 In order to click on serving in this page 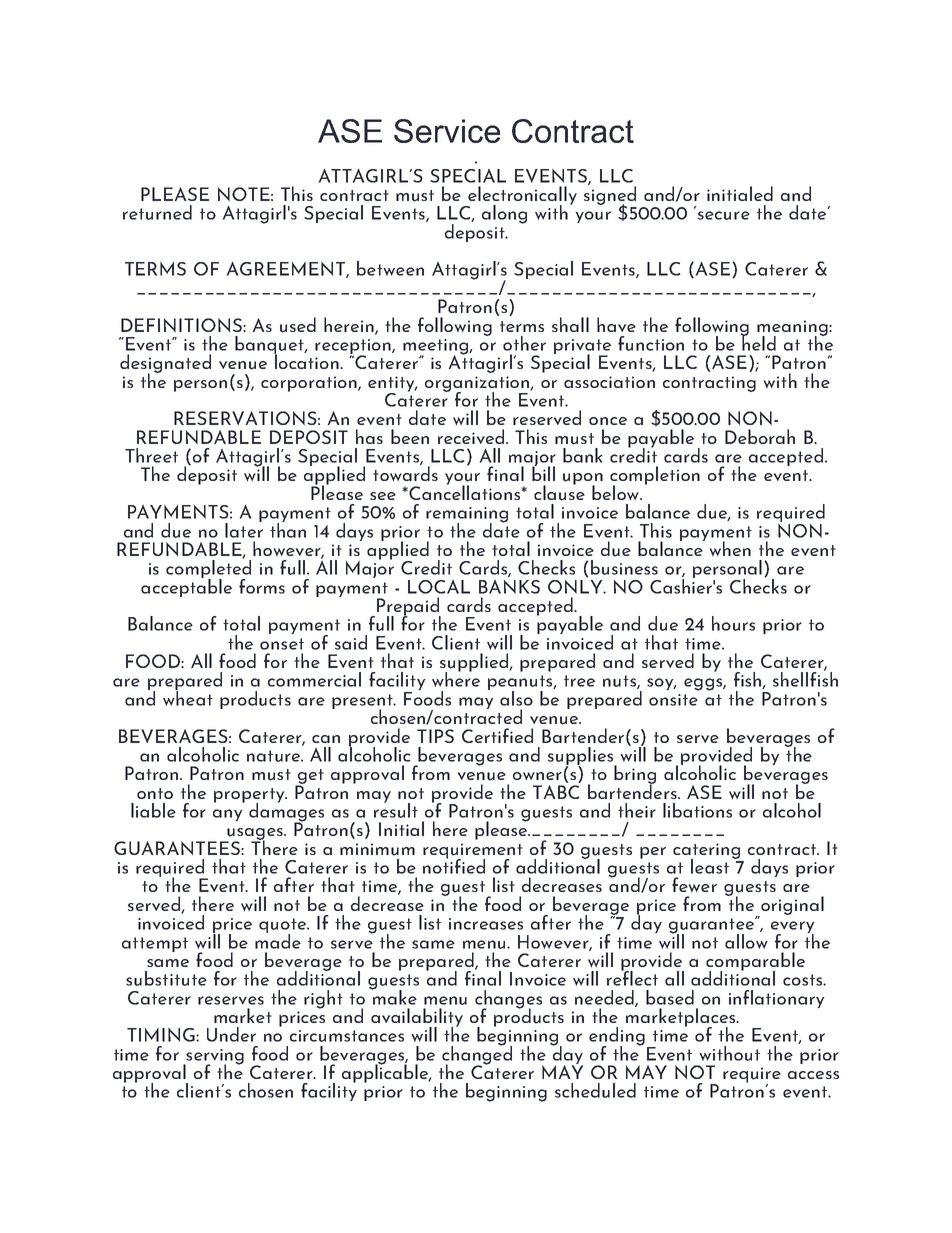, I will do `click(214, 1058)`.
